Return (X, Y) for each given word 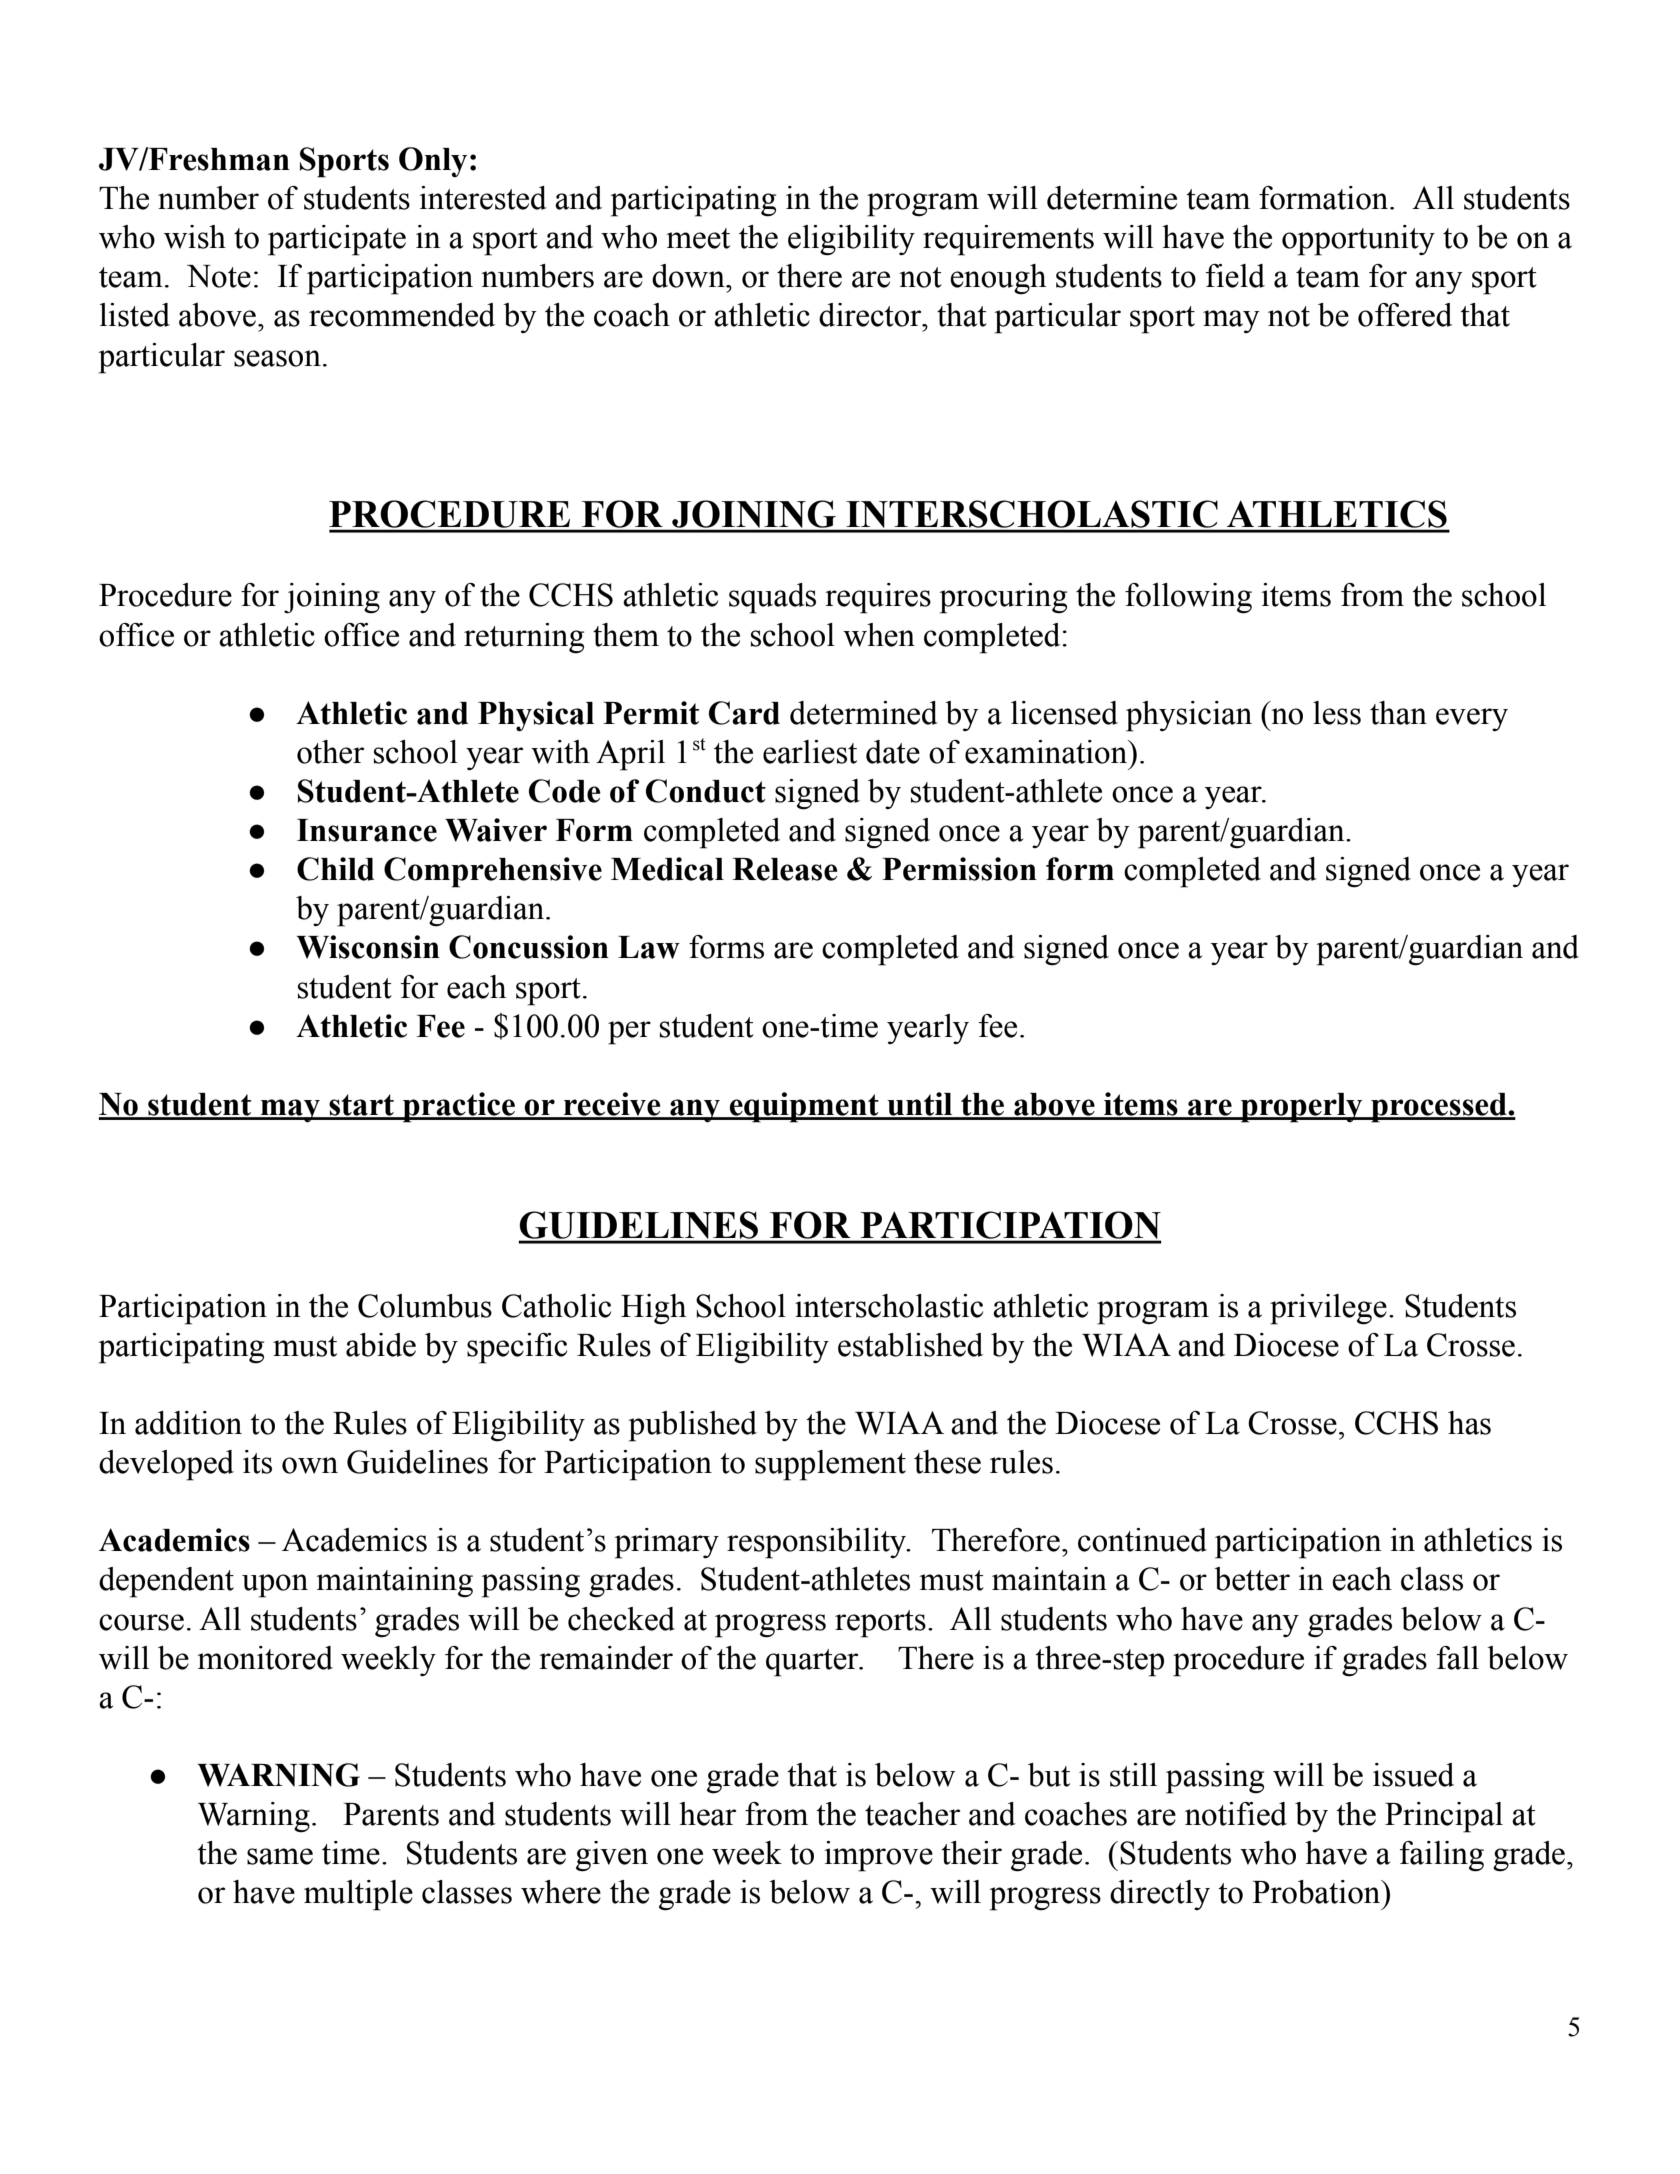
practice (459, 1107)
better (1252, 1579)
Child (335, 869)
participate (337, 240)
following (1188, 598)
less (1337, 713)
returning (524, 638)
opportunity (1358, 240)
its (257, 1462)
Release (785, 869)
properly (1302, 1108)
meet (698, 238)
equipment (804, 1107)
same (280, 1856)
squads (772, 598)
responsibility (818, 1543)
